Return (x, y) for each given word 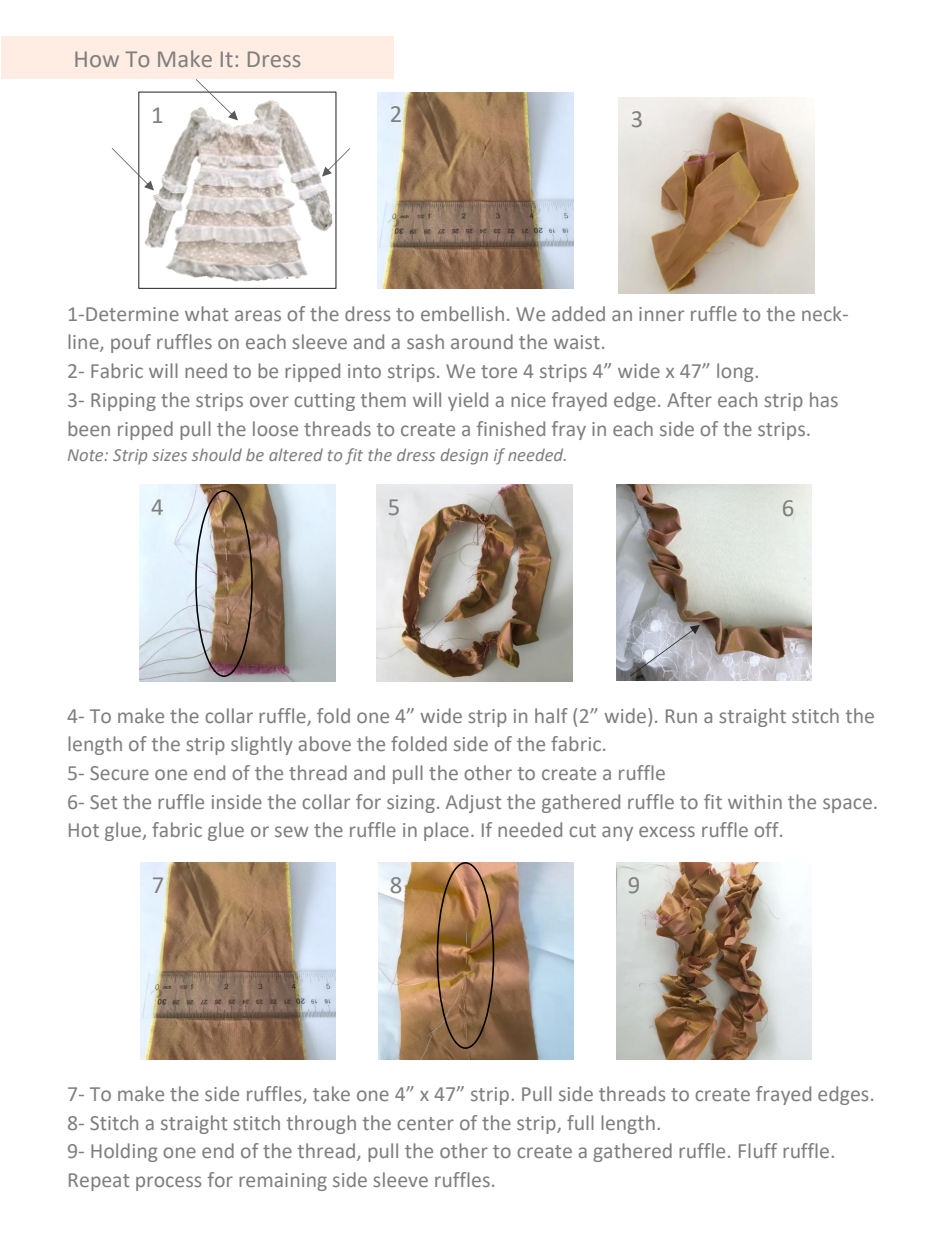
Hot (84, 830)
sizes (169, 455)
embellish (462, 313)
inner (661, 314)
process (168, 1183)
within (755, 801)
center (425, 1123)
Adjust (473, 803)
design (464, 456)
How (97, 59)
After (689, 399)
